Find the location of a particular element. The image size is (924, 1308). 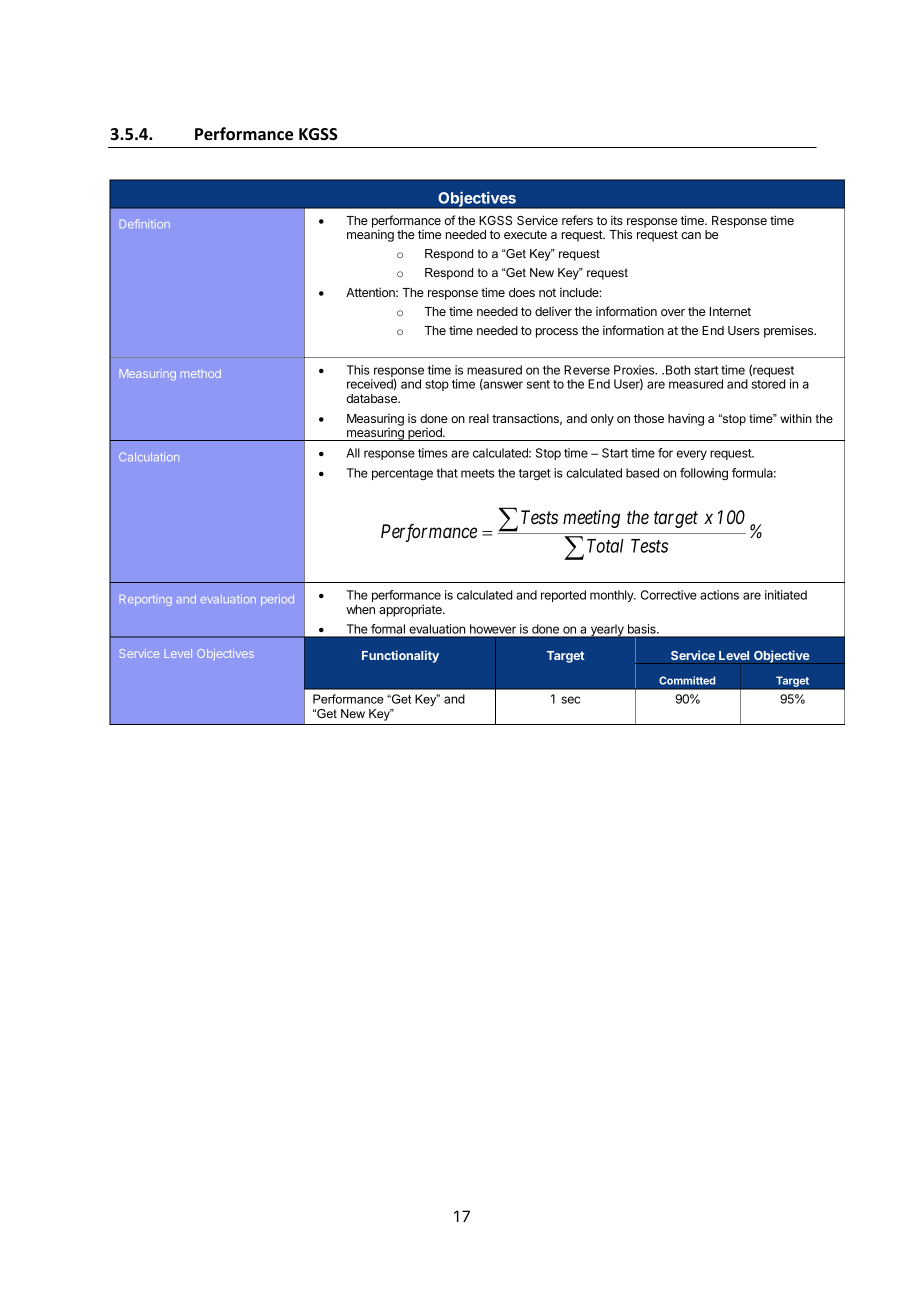

Definition is located at coordinates (145, 223).
